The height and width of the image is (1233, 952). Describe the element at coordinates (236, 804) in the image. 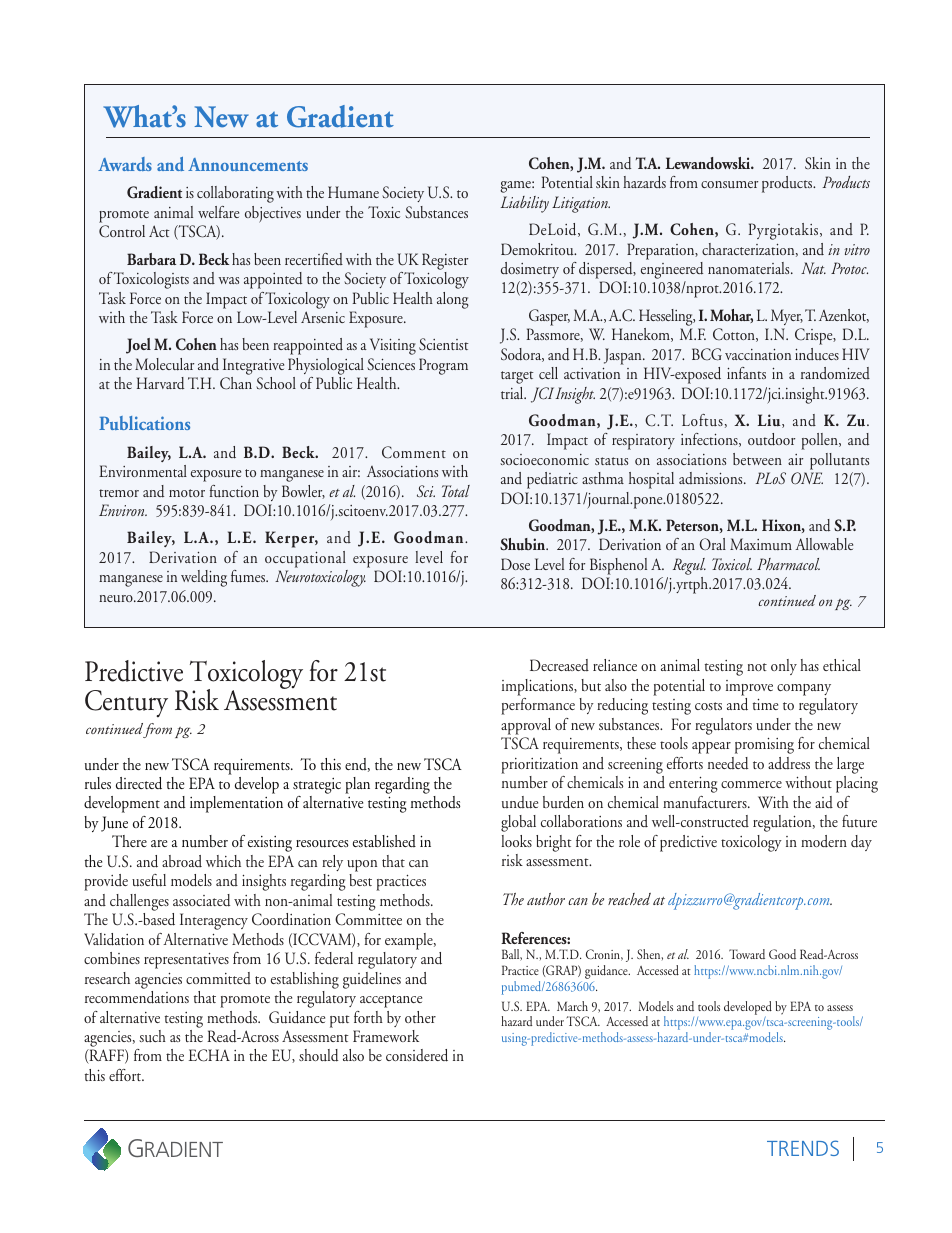

I see `implementation` at that location.
